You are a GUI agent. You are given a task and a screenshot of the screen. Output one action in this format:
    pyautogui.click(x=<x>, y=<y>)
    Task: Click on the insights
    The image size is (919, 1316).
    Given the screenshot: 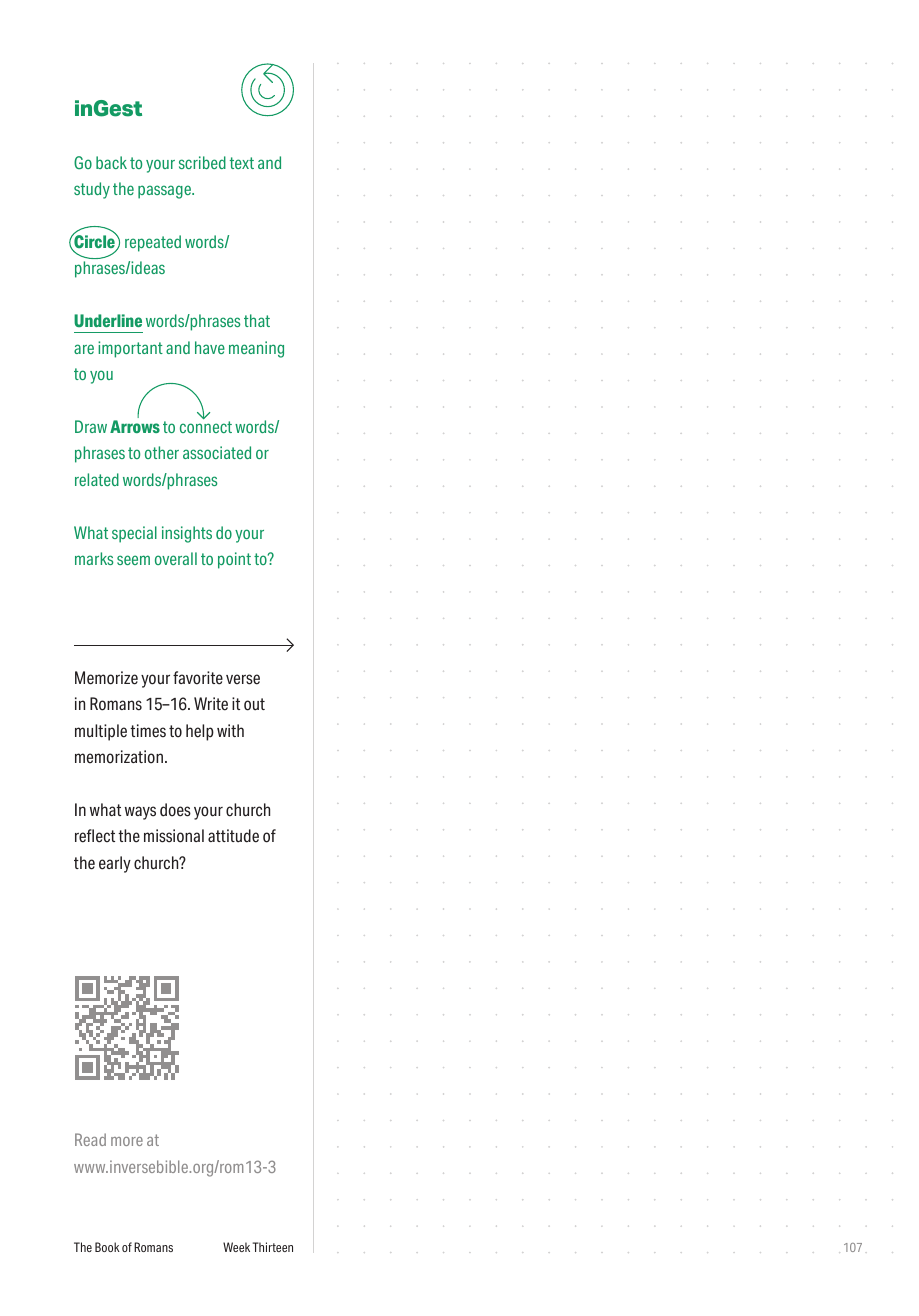 What is the action you would take?
    pyautogui.click(x=187, y=534)
